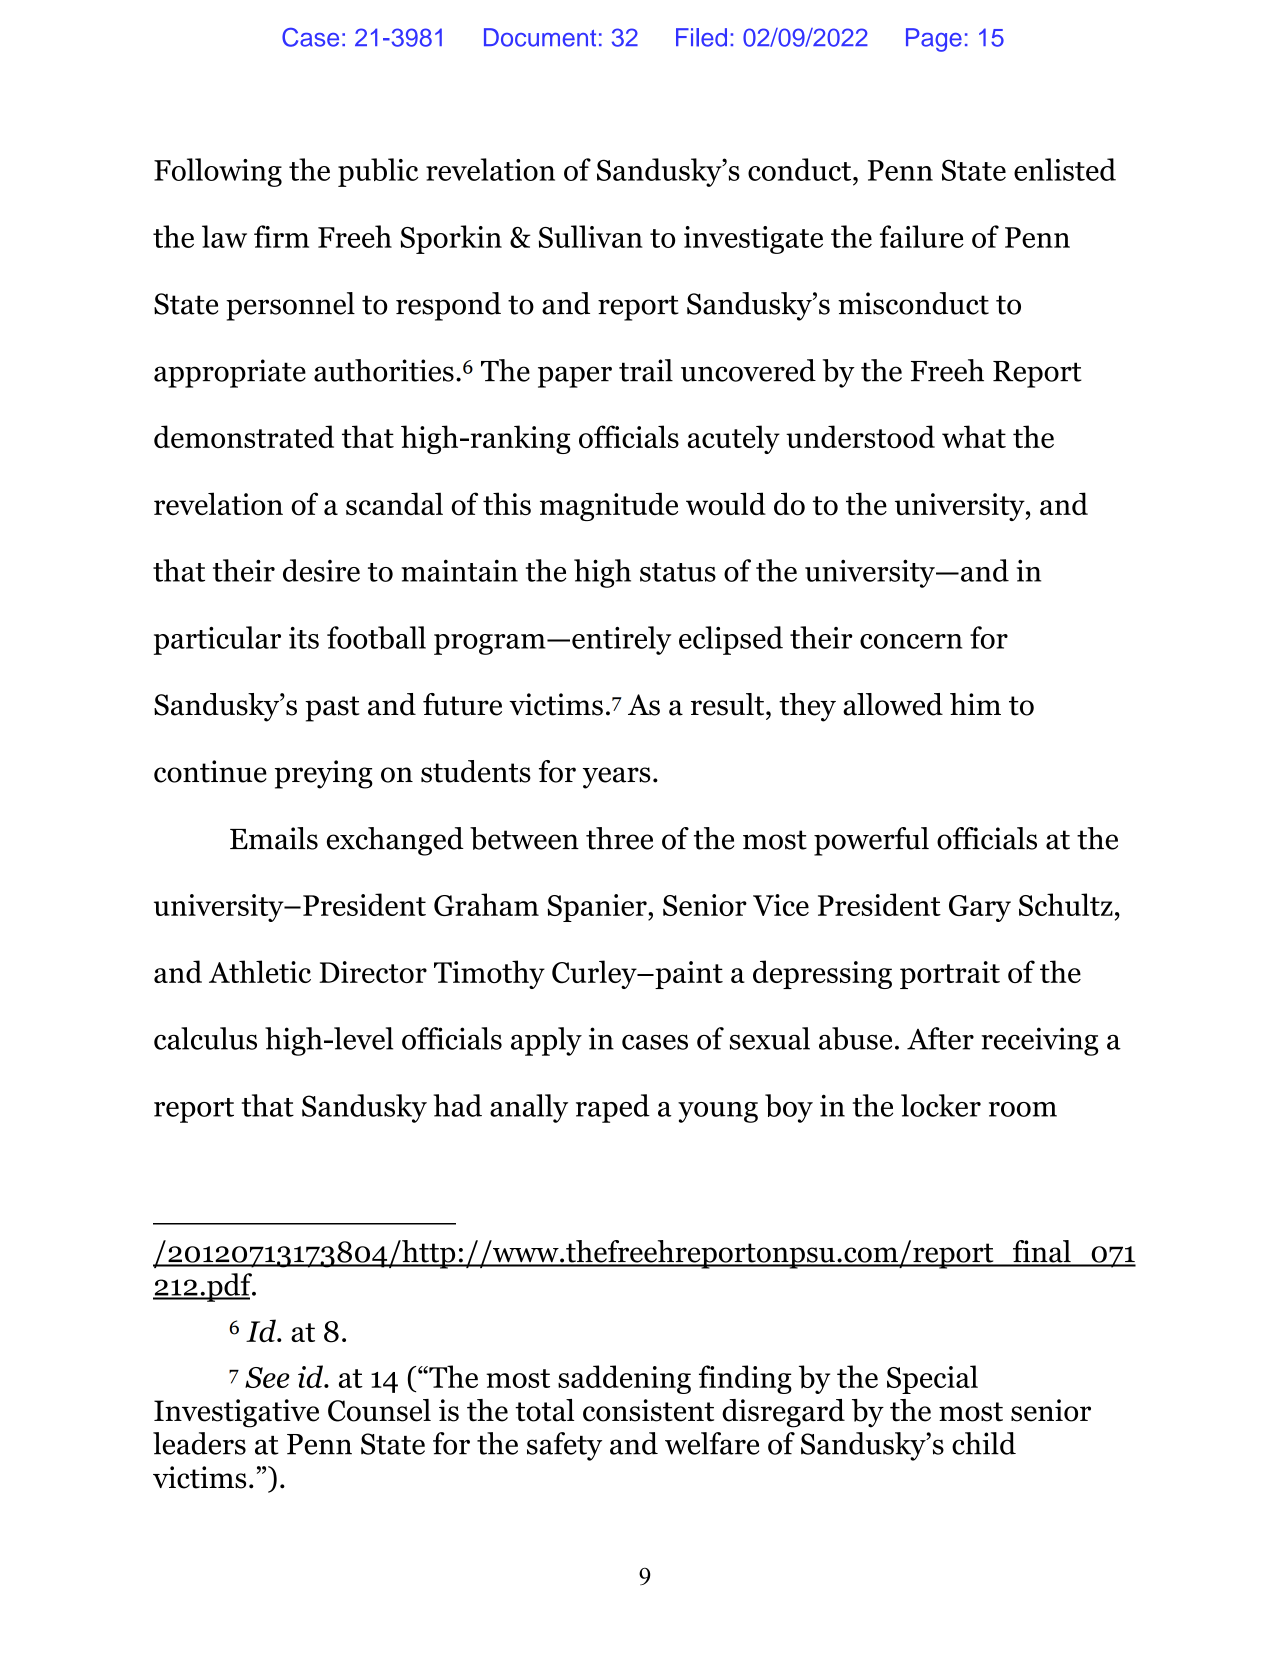 The height and width of the image is (1664, 1286). I want to click on status, so click(678, 572).
